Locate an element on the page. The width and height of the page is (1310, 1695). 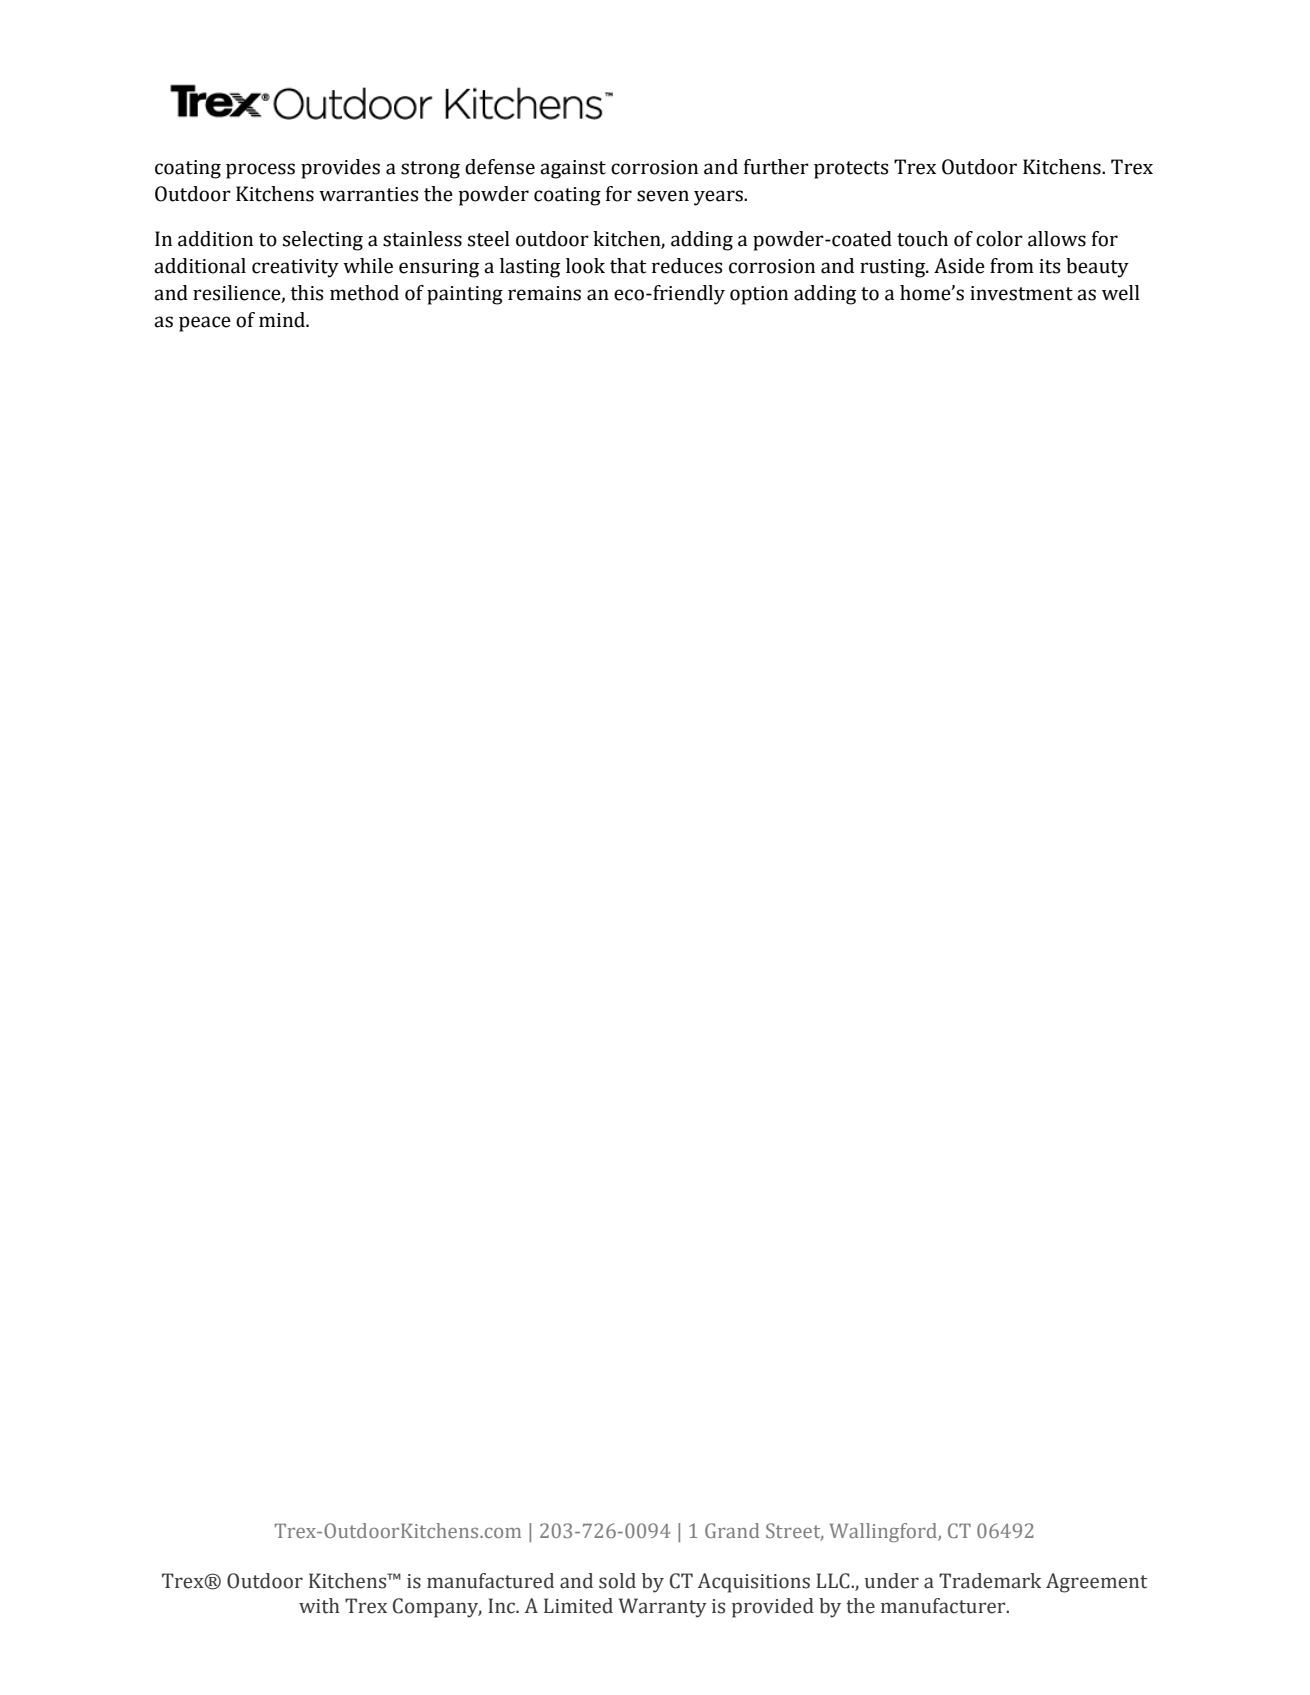
investment is located at coordinates (1021, 293).
